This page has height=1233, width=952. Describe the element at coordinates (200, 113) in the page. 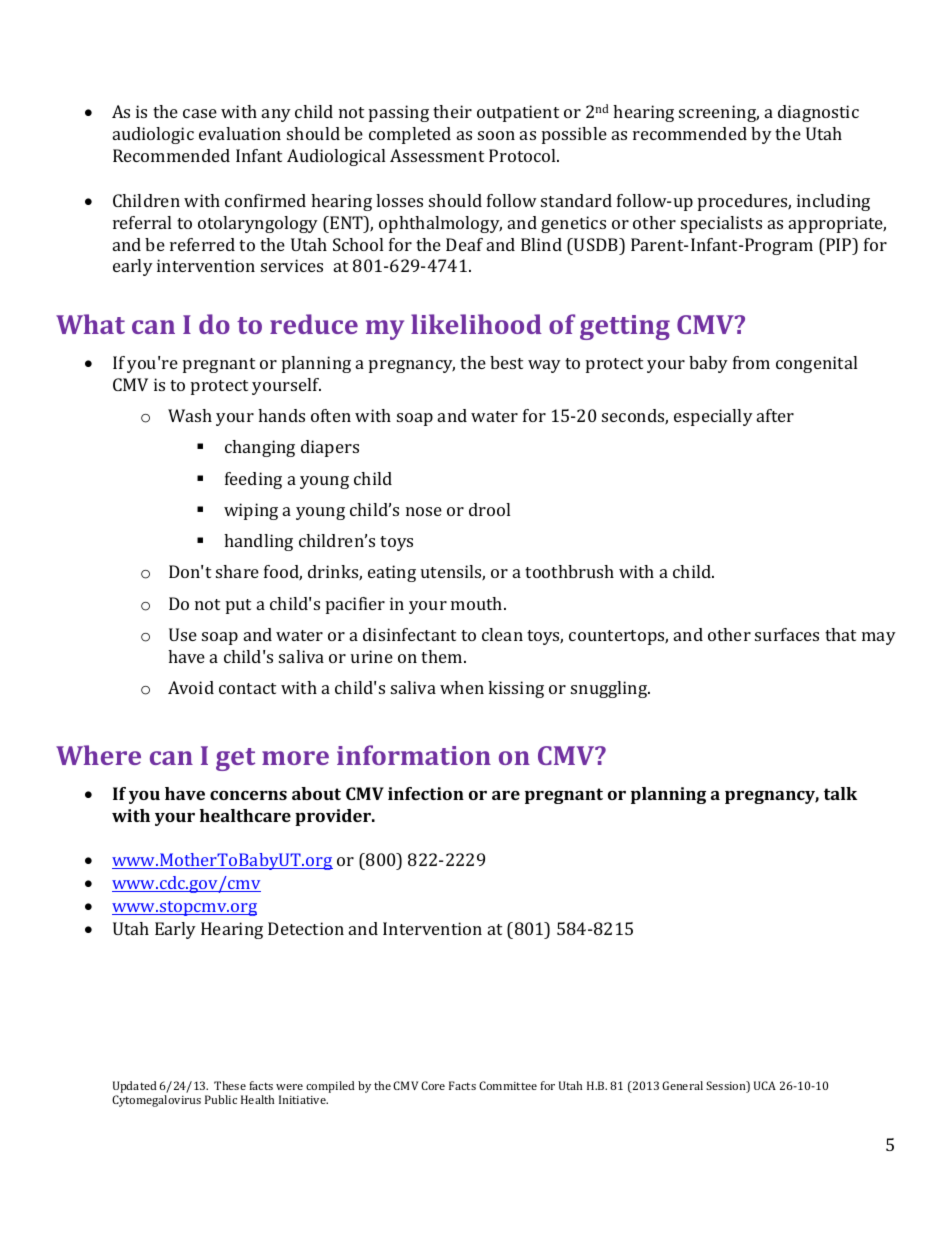

I see `case` at that location.
